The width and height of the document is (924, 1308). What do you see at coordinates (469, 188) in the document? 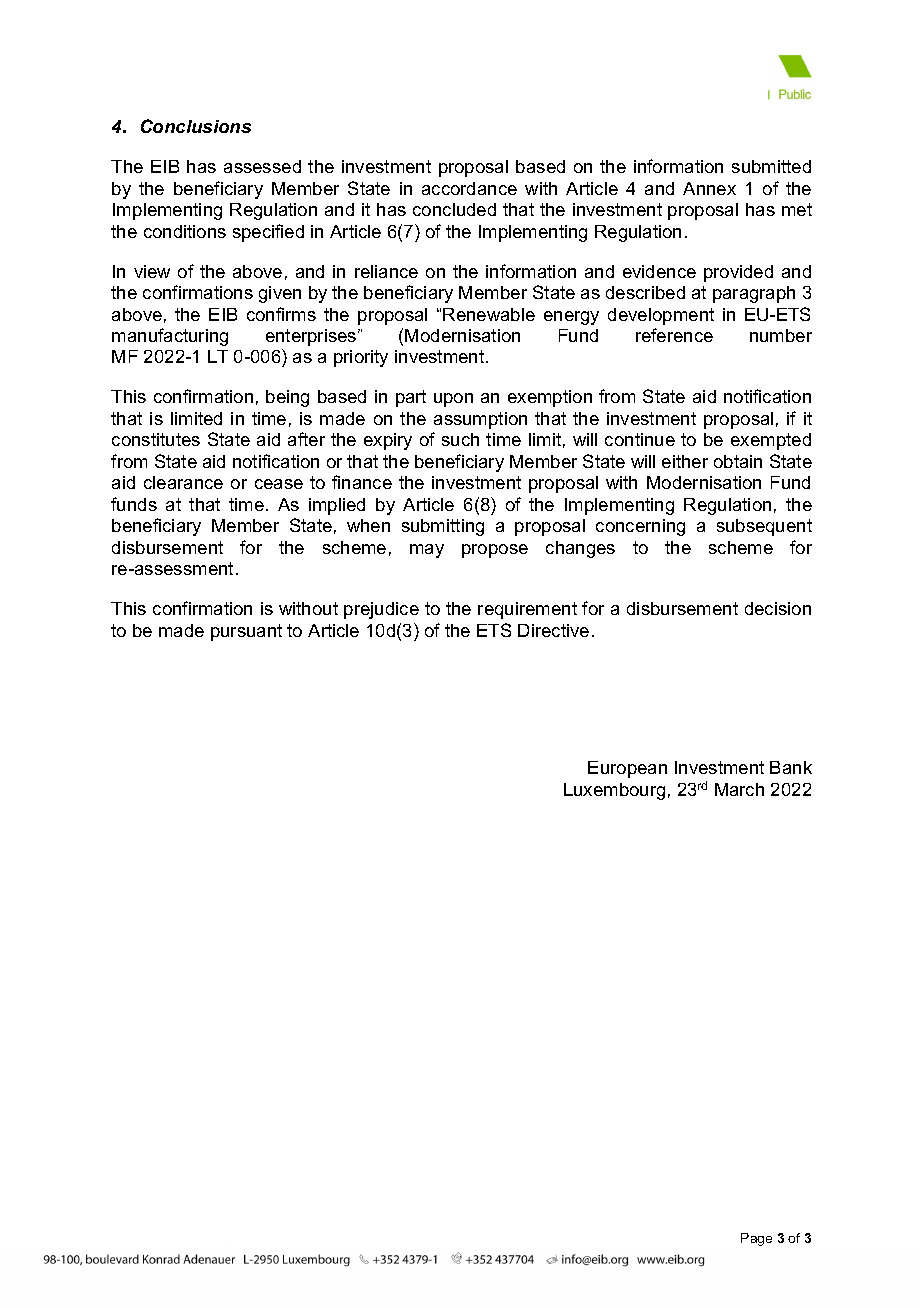
I see `accordance` at bounding box center [469, 188].
